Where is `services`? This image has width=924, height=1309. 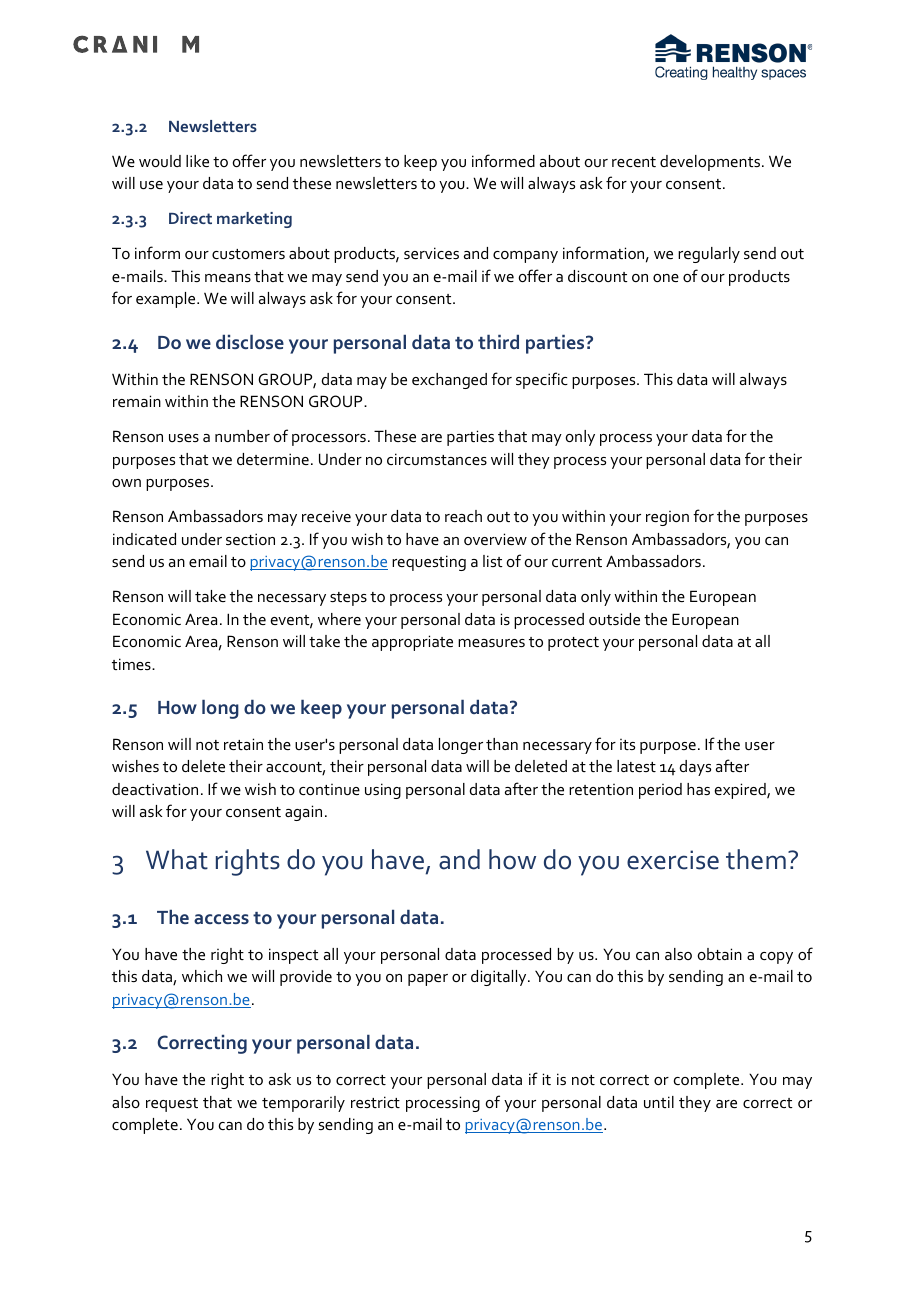
services is located at coordinates (431, 253).
